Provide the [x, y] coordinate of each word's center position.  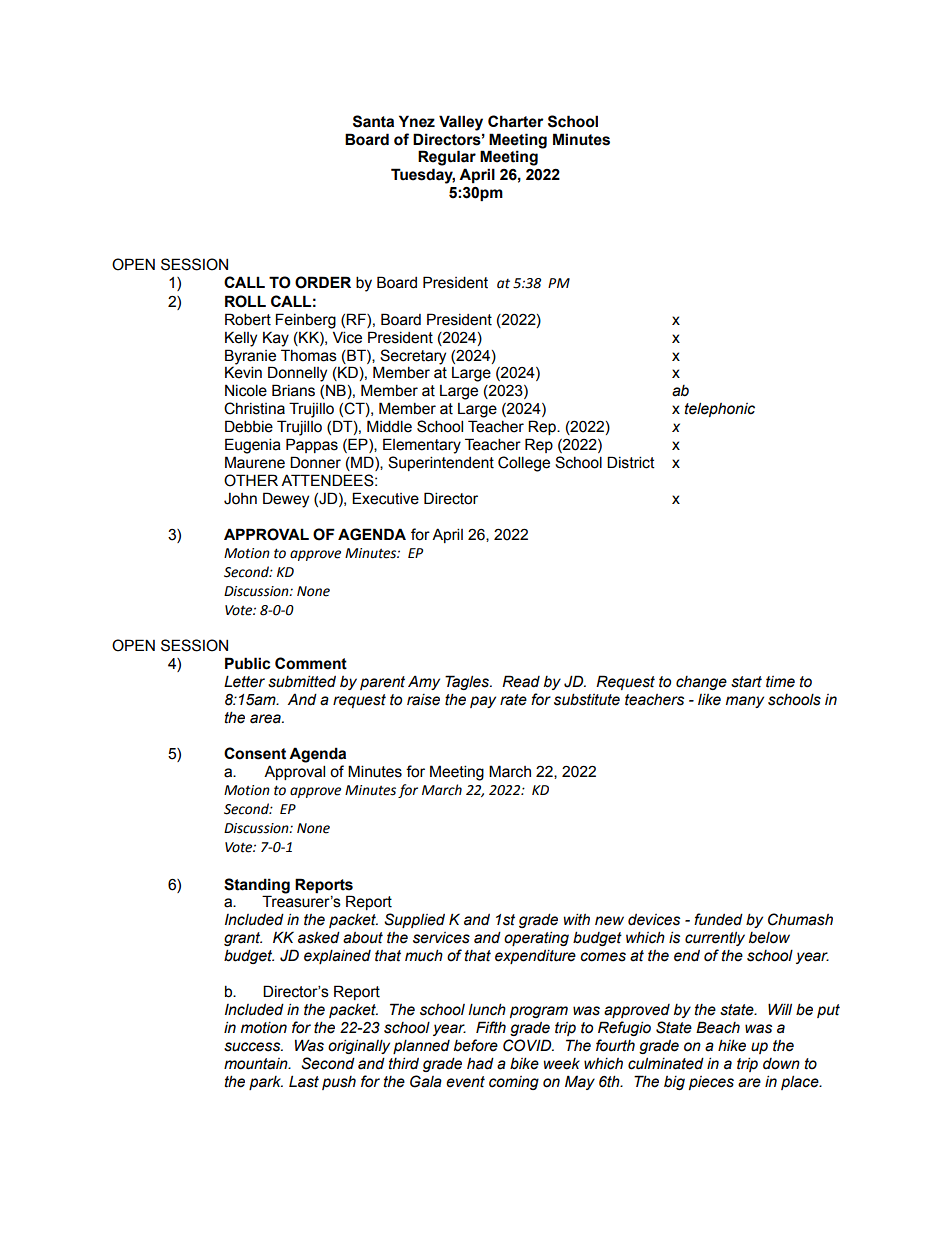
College [524, 464]
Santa [373, 121]
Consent [255, 753]
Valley [461, 123]
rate [513, 700]
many [745, 702]
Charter [516, 121]
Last [304, 1081]
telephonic [720, 409]
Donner [315, 462]
